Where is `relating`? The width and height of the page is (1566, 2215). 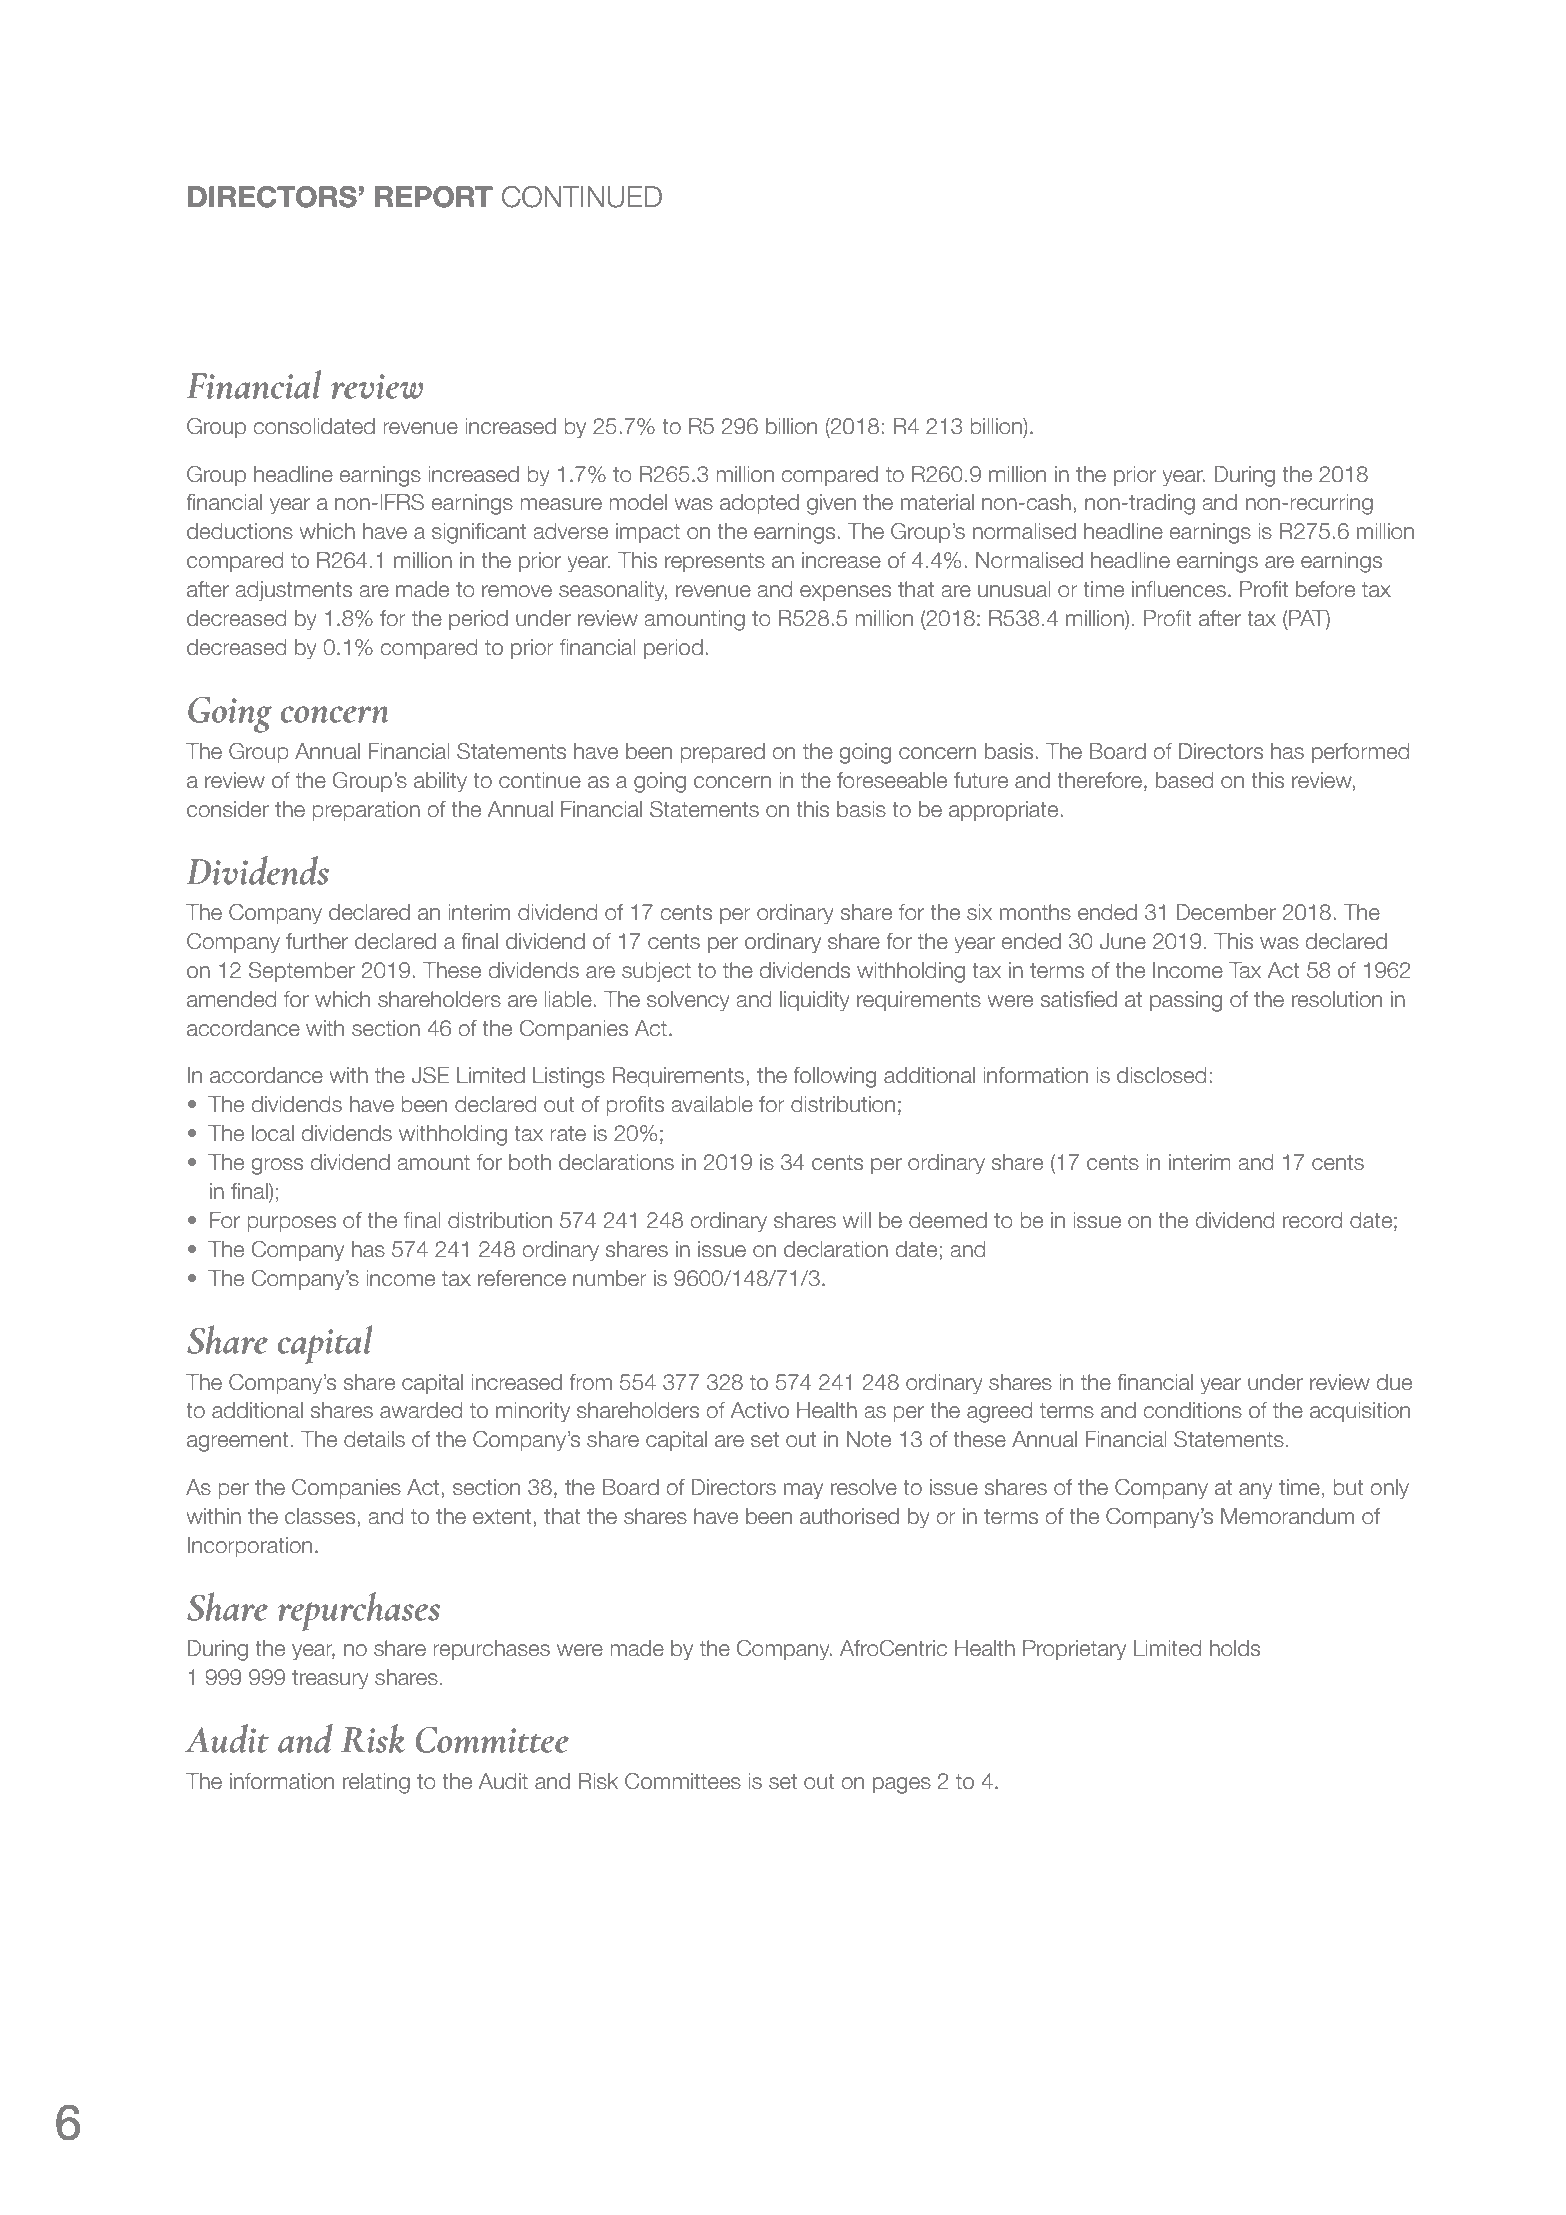 relating is located at coordinates (376, 1783).
